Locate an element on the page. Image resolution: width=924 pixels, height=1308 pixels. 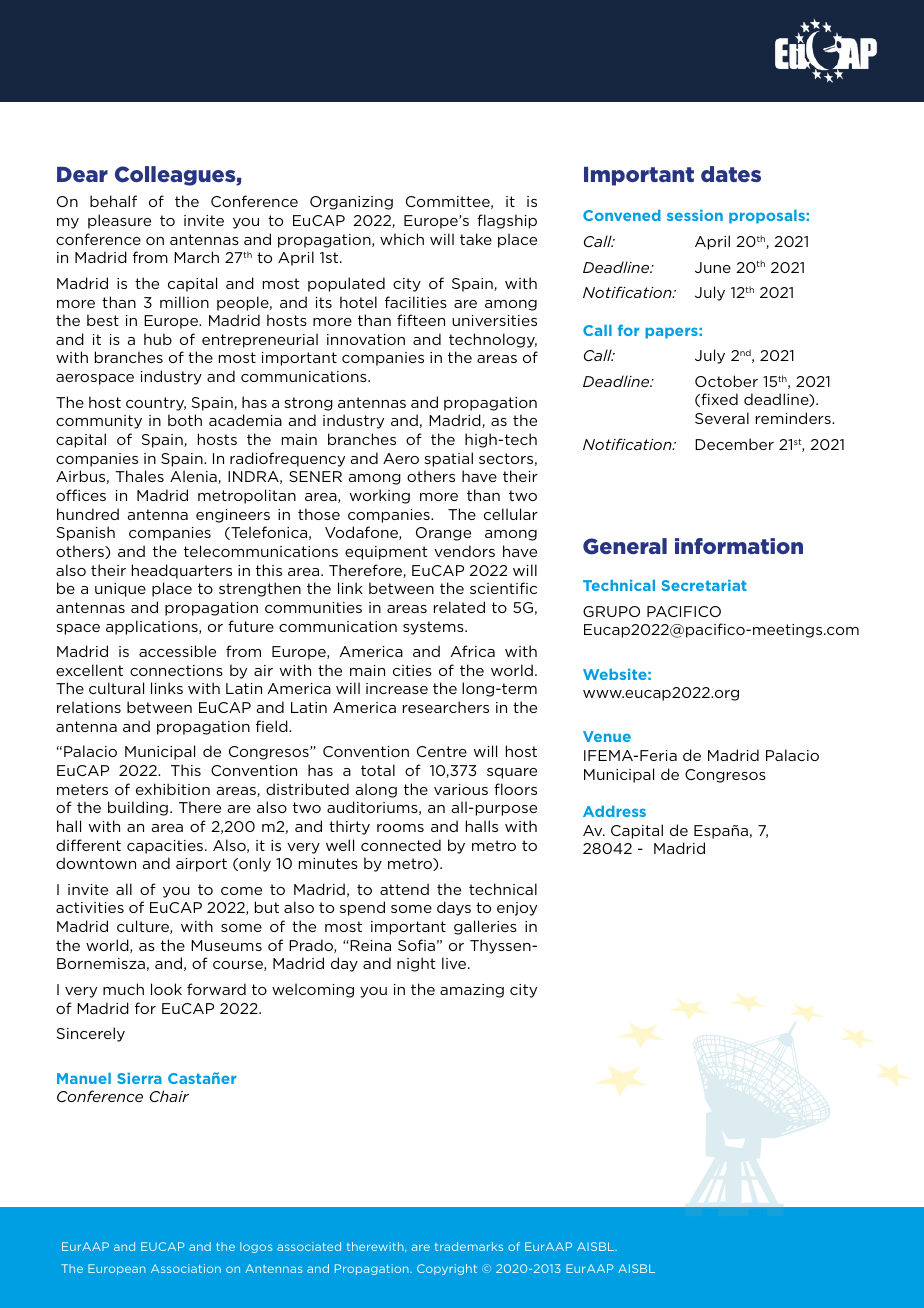
cultural is located at coordinates (116, 688).
